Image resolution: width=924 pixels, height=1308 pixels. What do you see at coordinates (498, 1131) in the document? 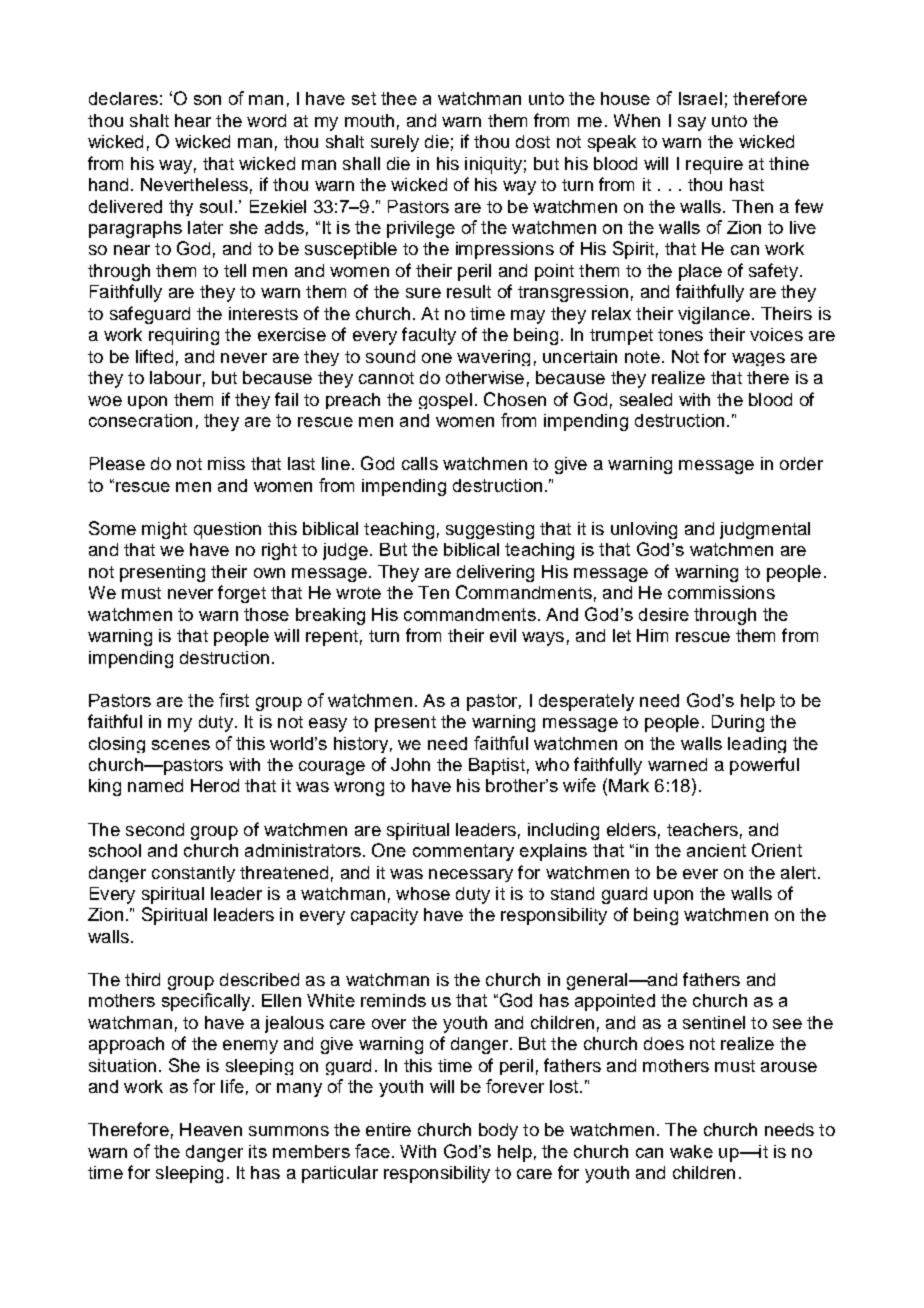
I see `body` at bounding box center [498, 1131].
